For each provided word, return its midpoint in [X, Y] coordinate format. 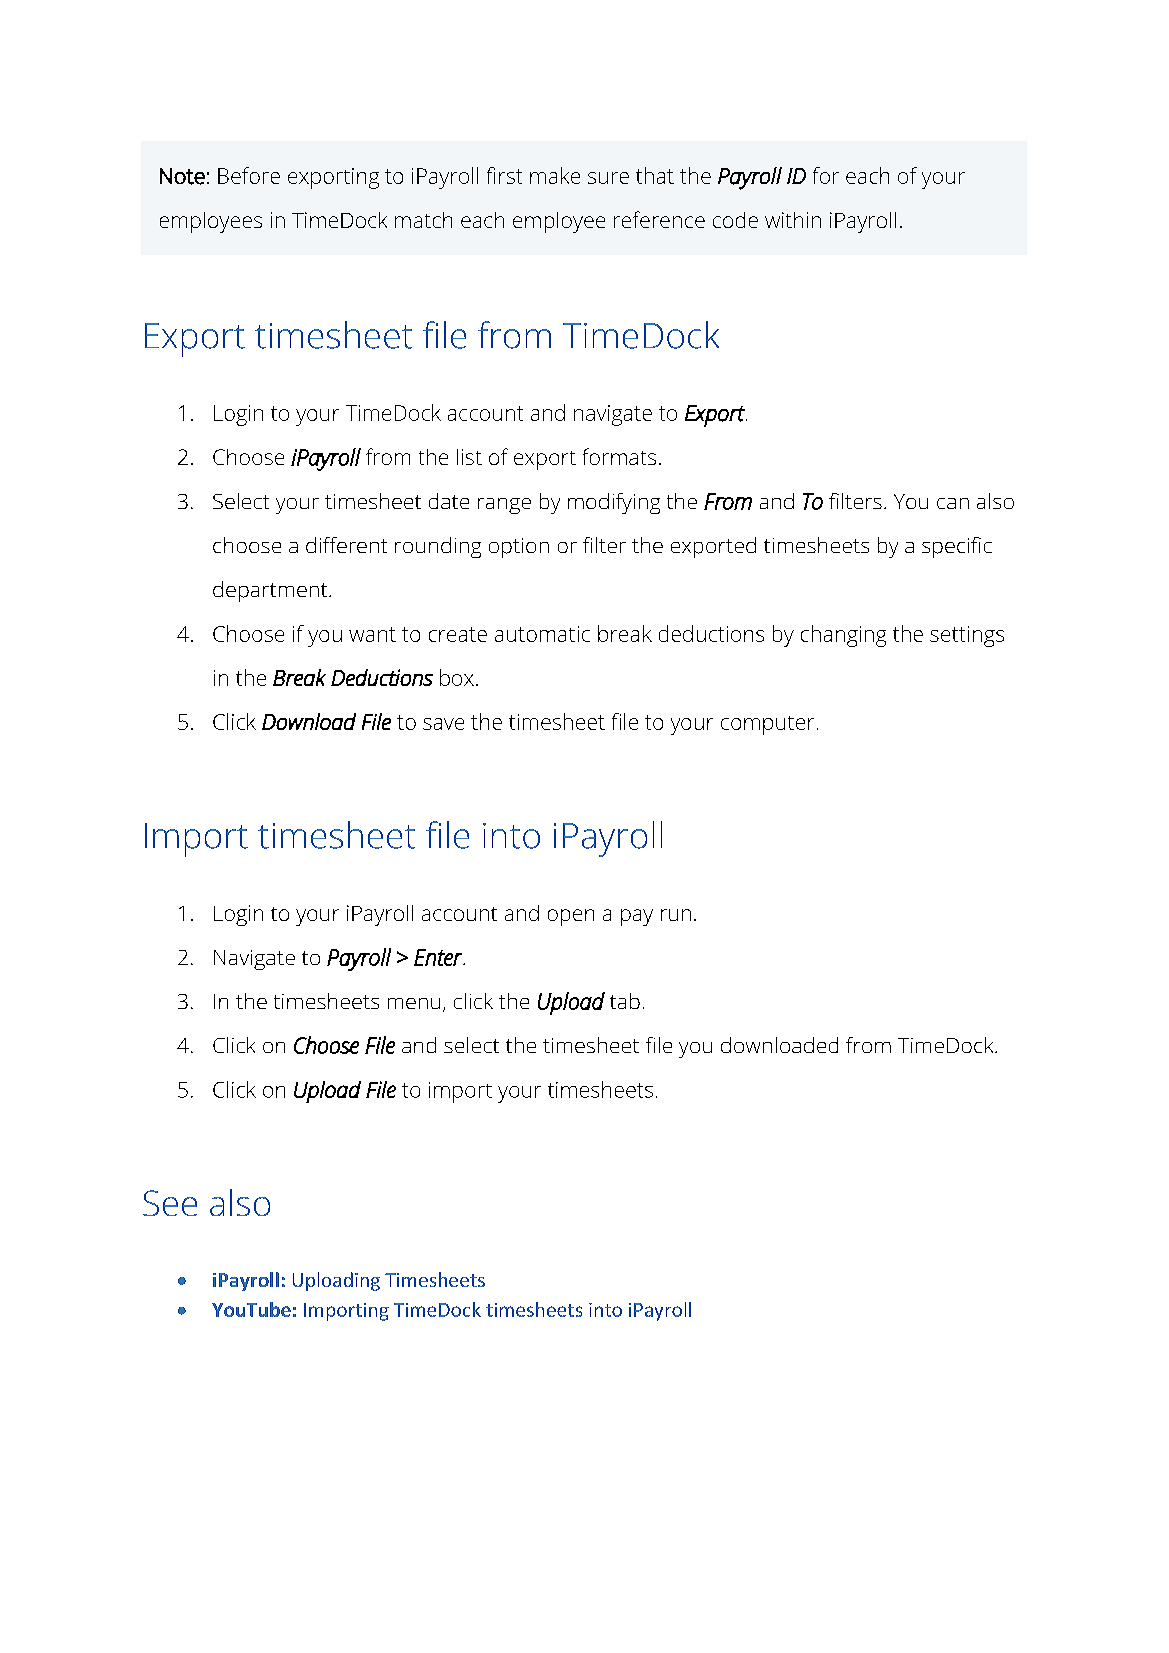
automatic [542, 634]
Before [249, 175]
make [555, 175]
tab [625, 1001]
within [793, 220]
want [372, 634]
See [170, 1203]
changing [843, 636]
